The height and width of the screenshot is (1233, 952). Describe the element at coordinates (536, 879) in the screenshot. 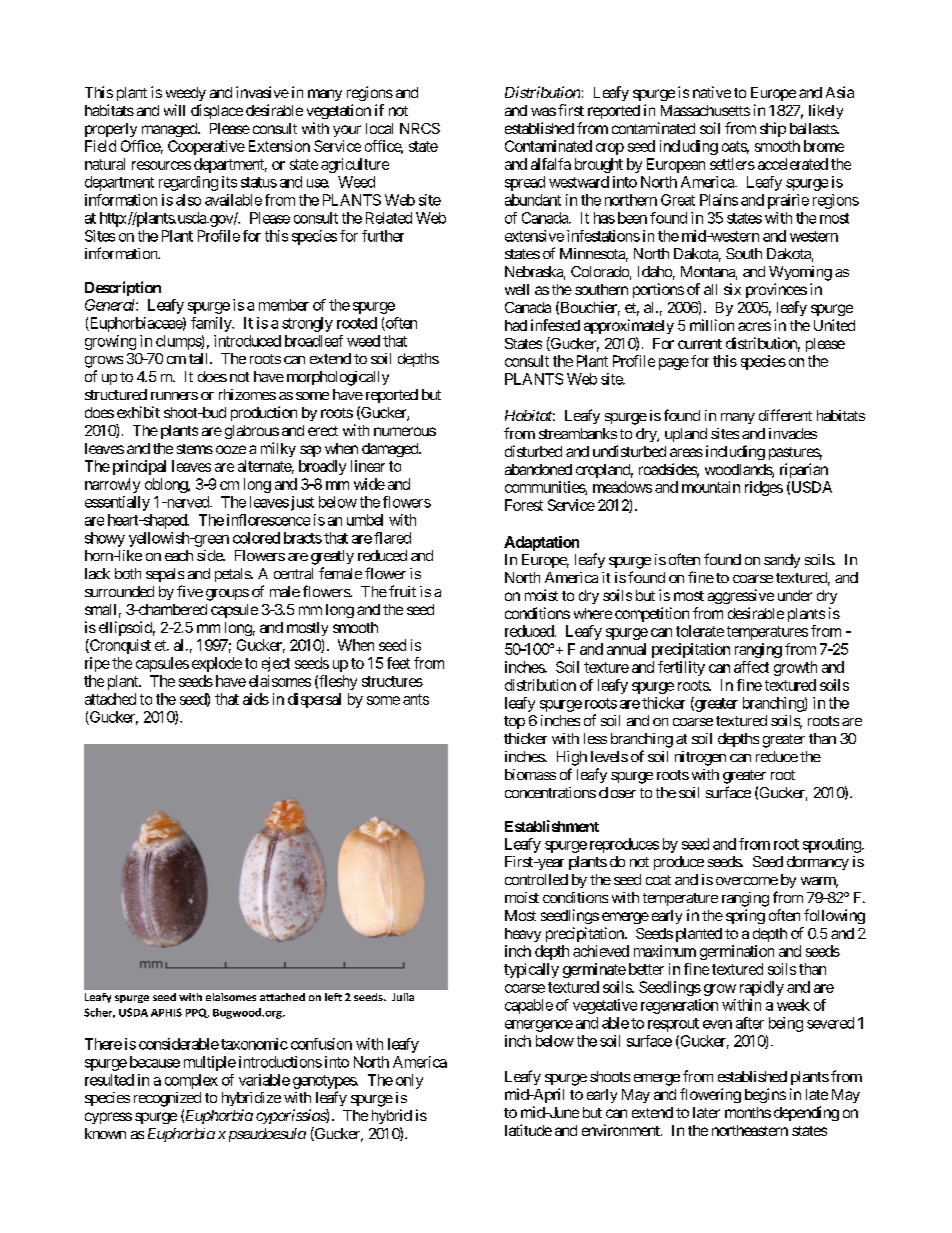

I see `controlled` at that location.
